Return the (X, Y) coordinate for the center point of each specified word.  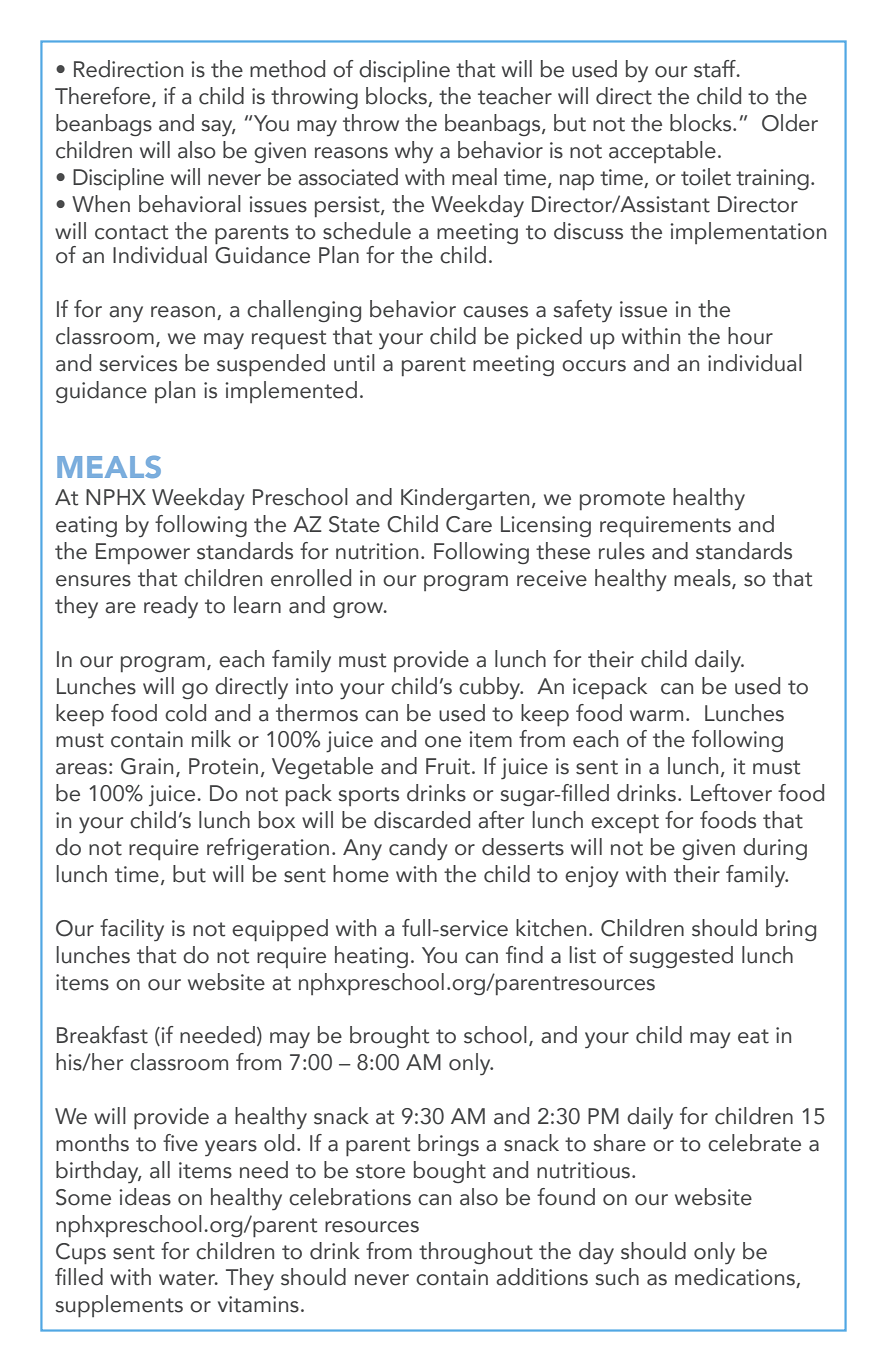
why (414, 152)
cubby (491, 688)
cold (185, 713)
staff (716, 69)
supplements (119, 1306)
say (218, 128)
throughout (476, 1253)
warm (656, 716)
